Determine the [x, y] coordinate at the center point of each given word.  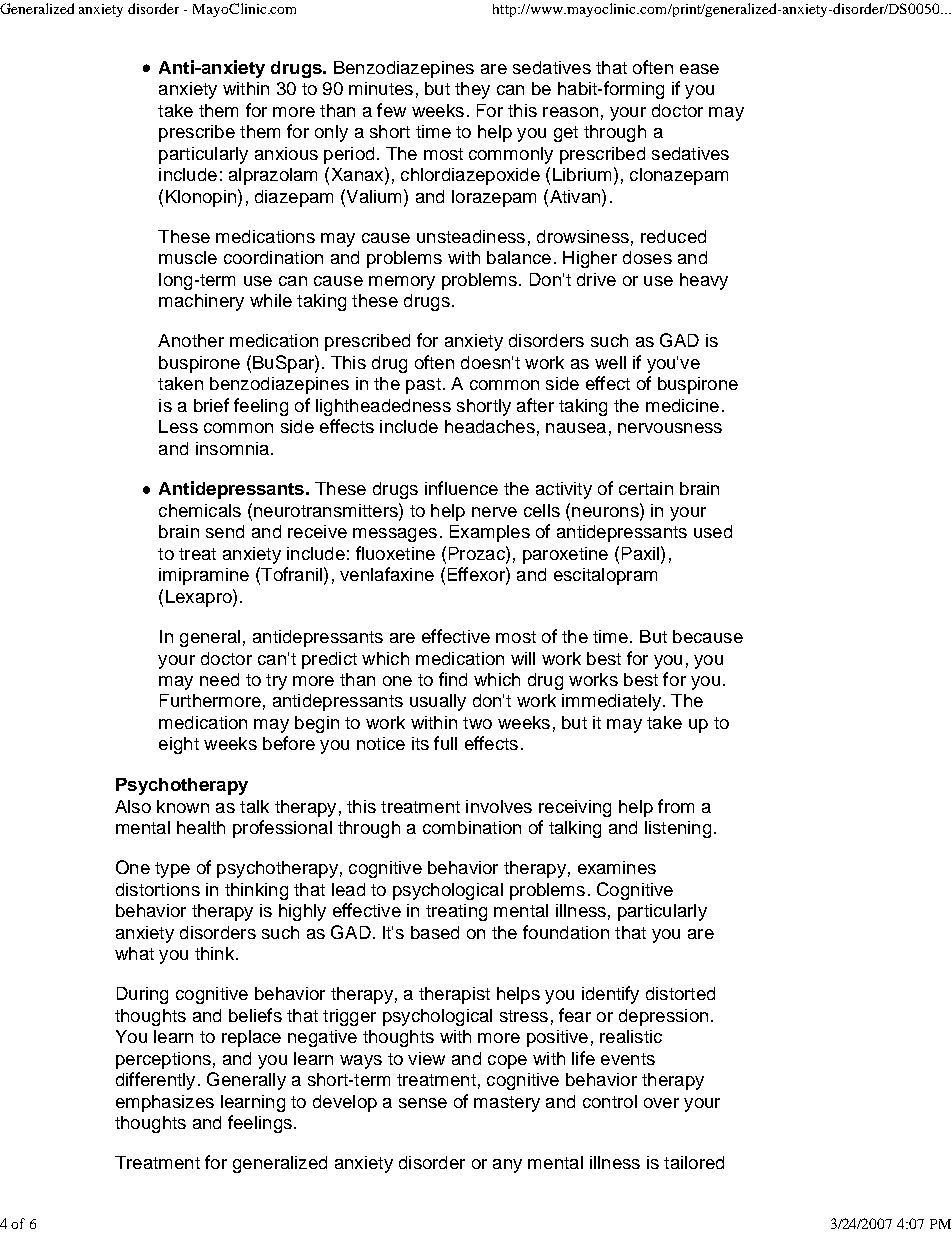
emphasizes [165, 1103]
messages [395, 535]
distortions [158, 889]
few [391, 110]
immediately [611, 702]
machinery [201, 302]
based [435, 932]
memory [402, 283]
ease [699, 69]
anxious [286, 153]
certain [646, 488]
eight [179, 745]
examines [617, 867]
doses [647, 257]
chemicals [200, 510]
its [420, 743]
